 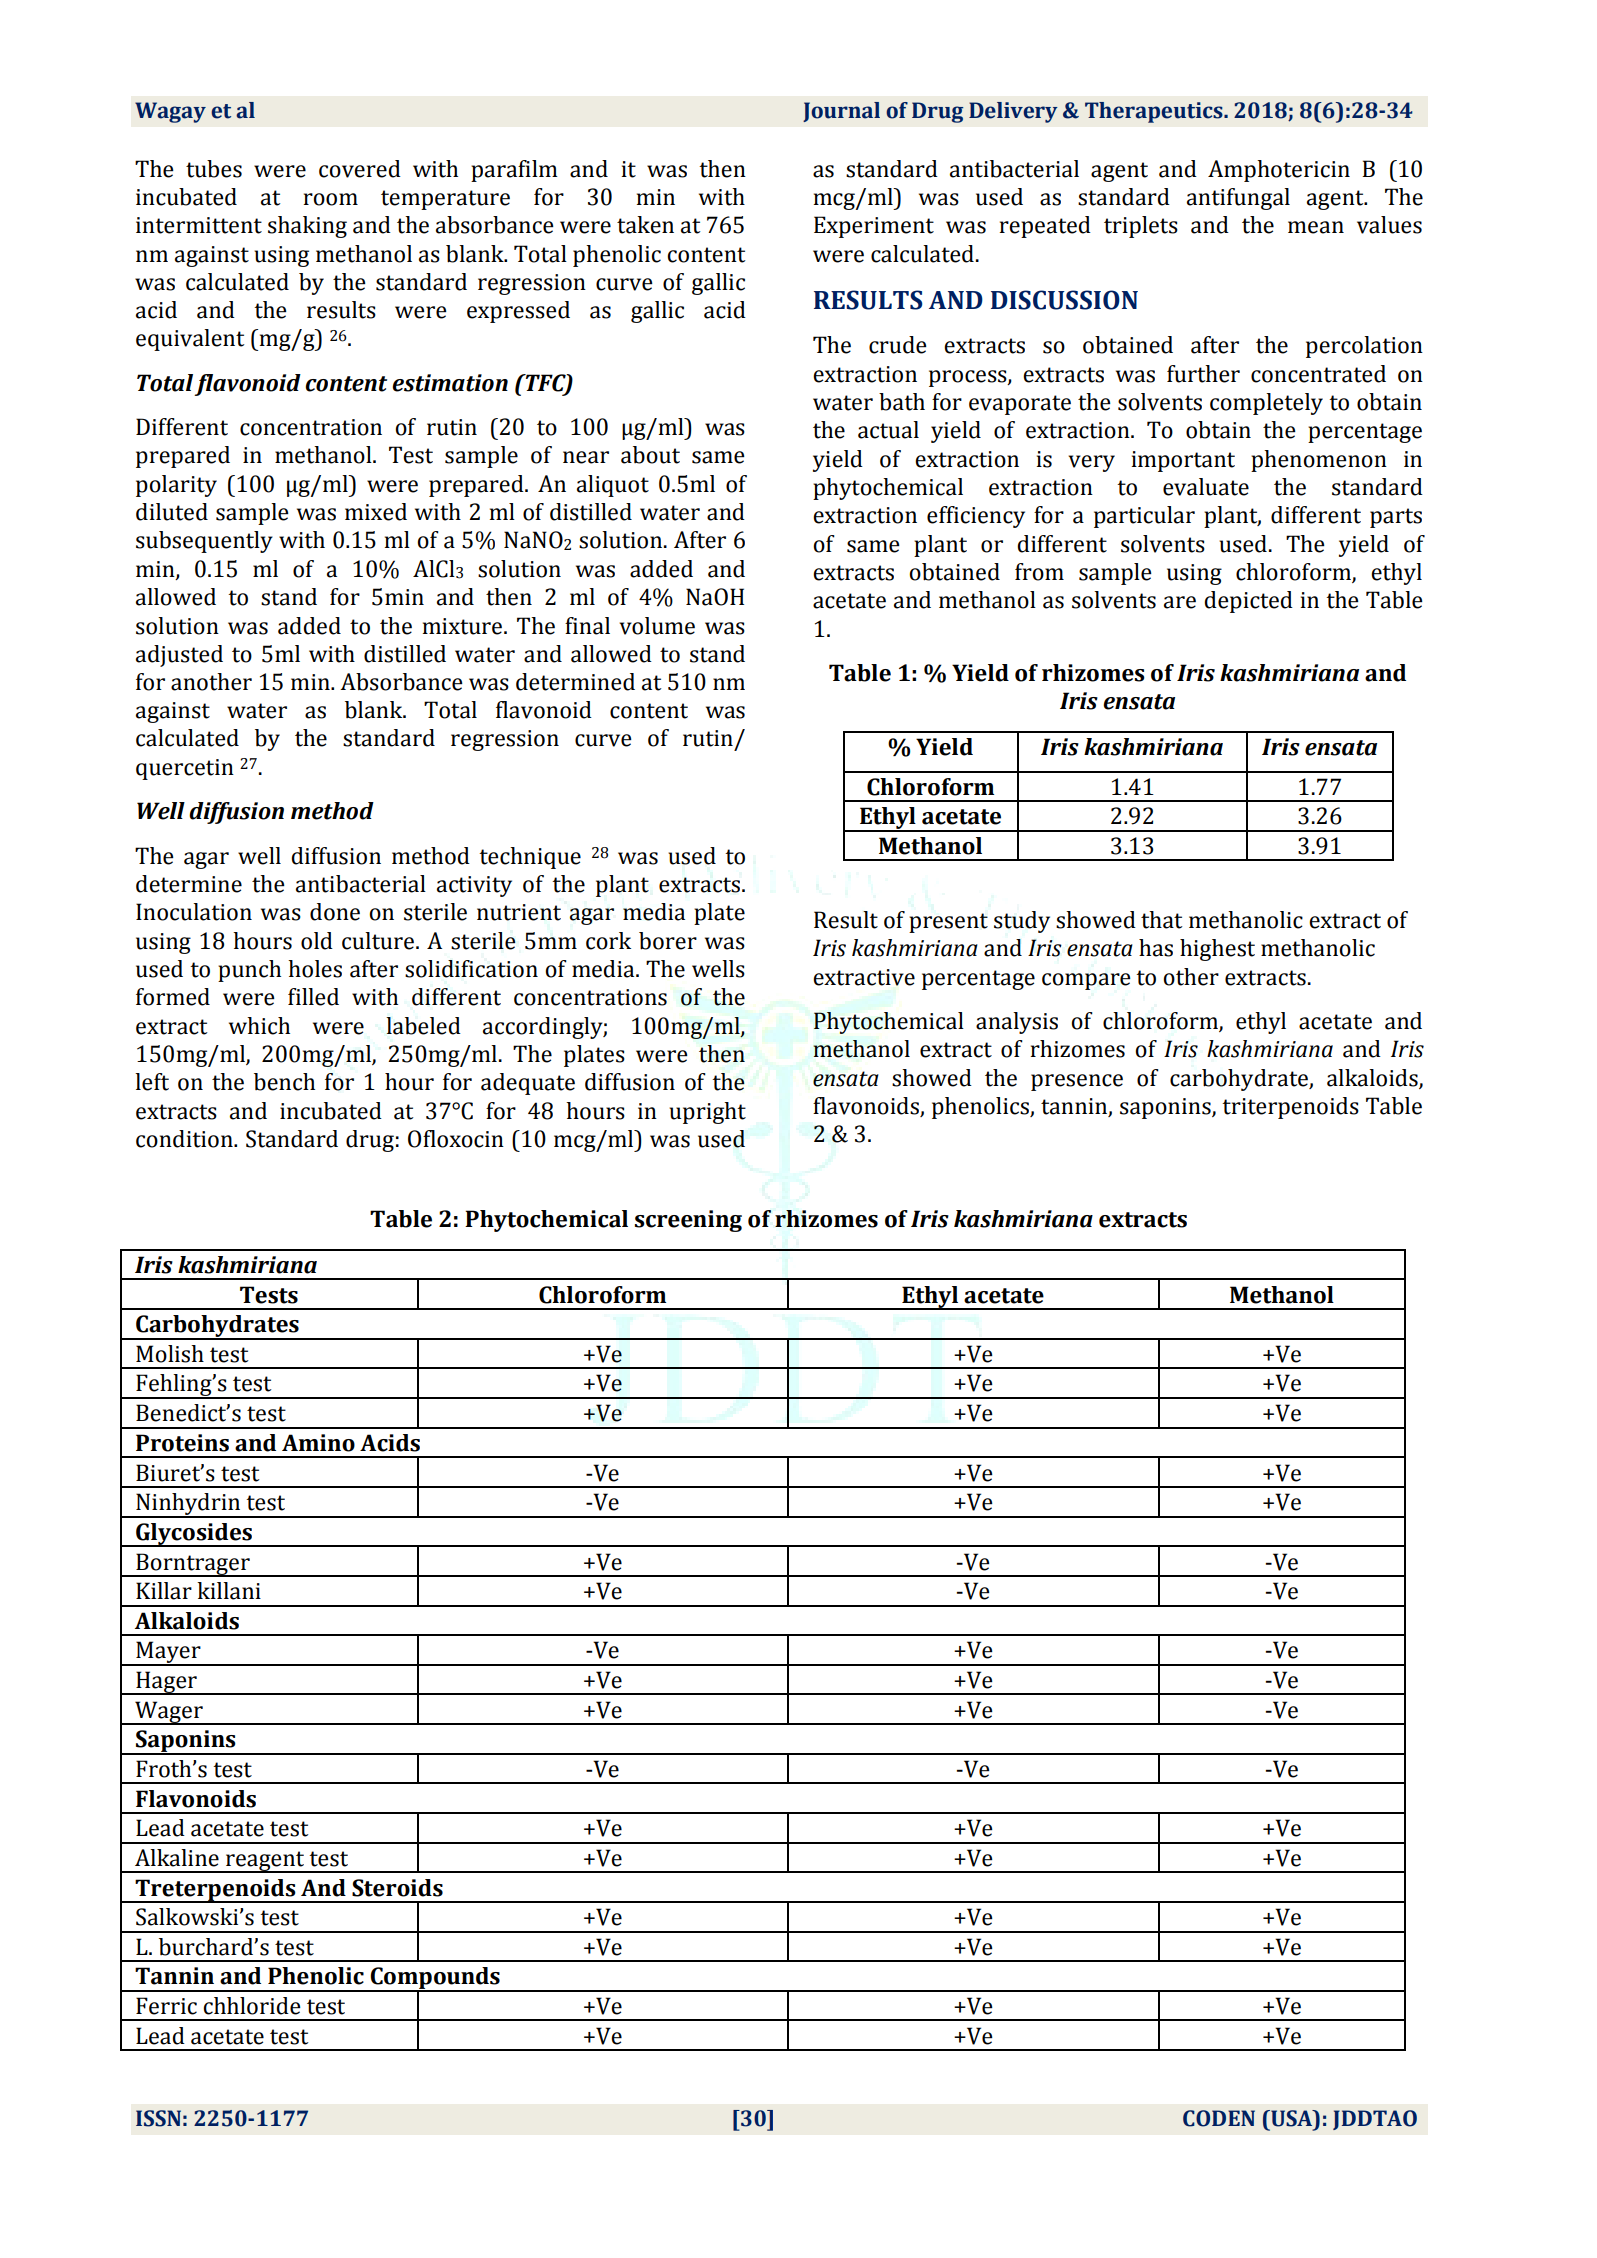 What do you see at coordinates (707, 1113) in the document?
I see `upright` at bounding box center [707, 1113].
